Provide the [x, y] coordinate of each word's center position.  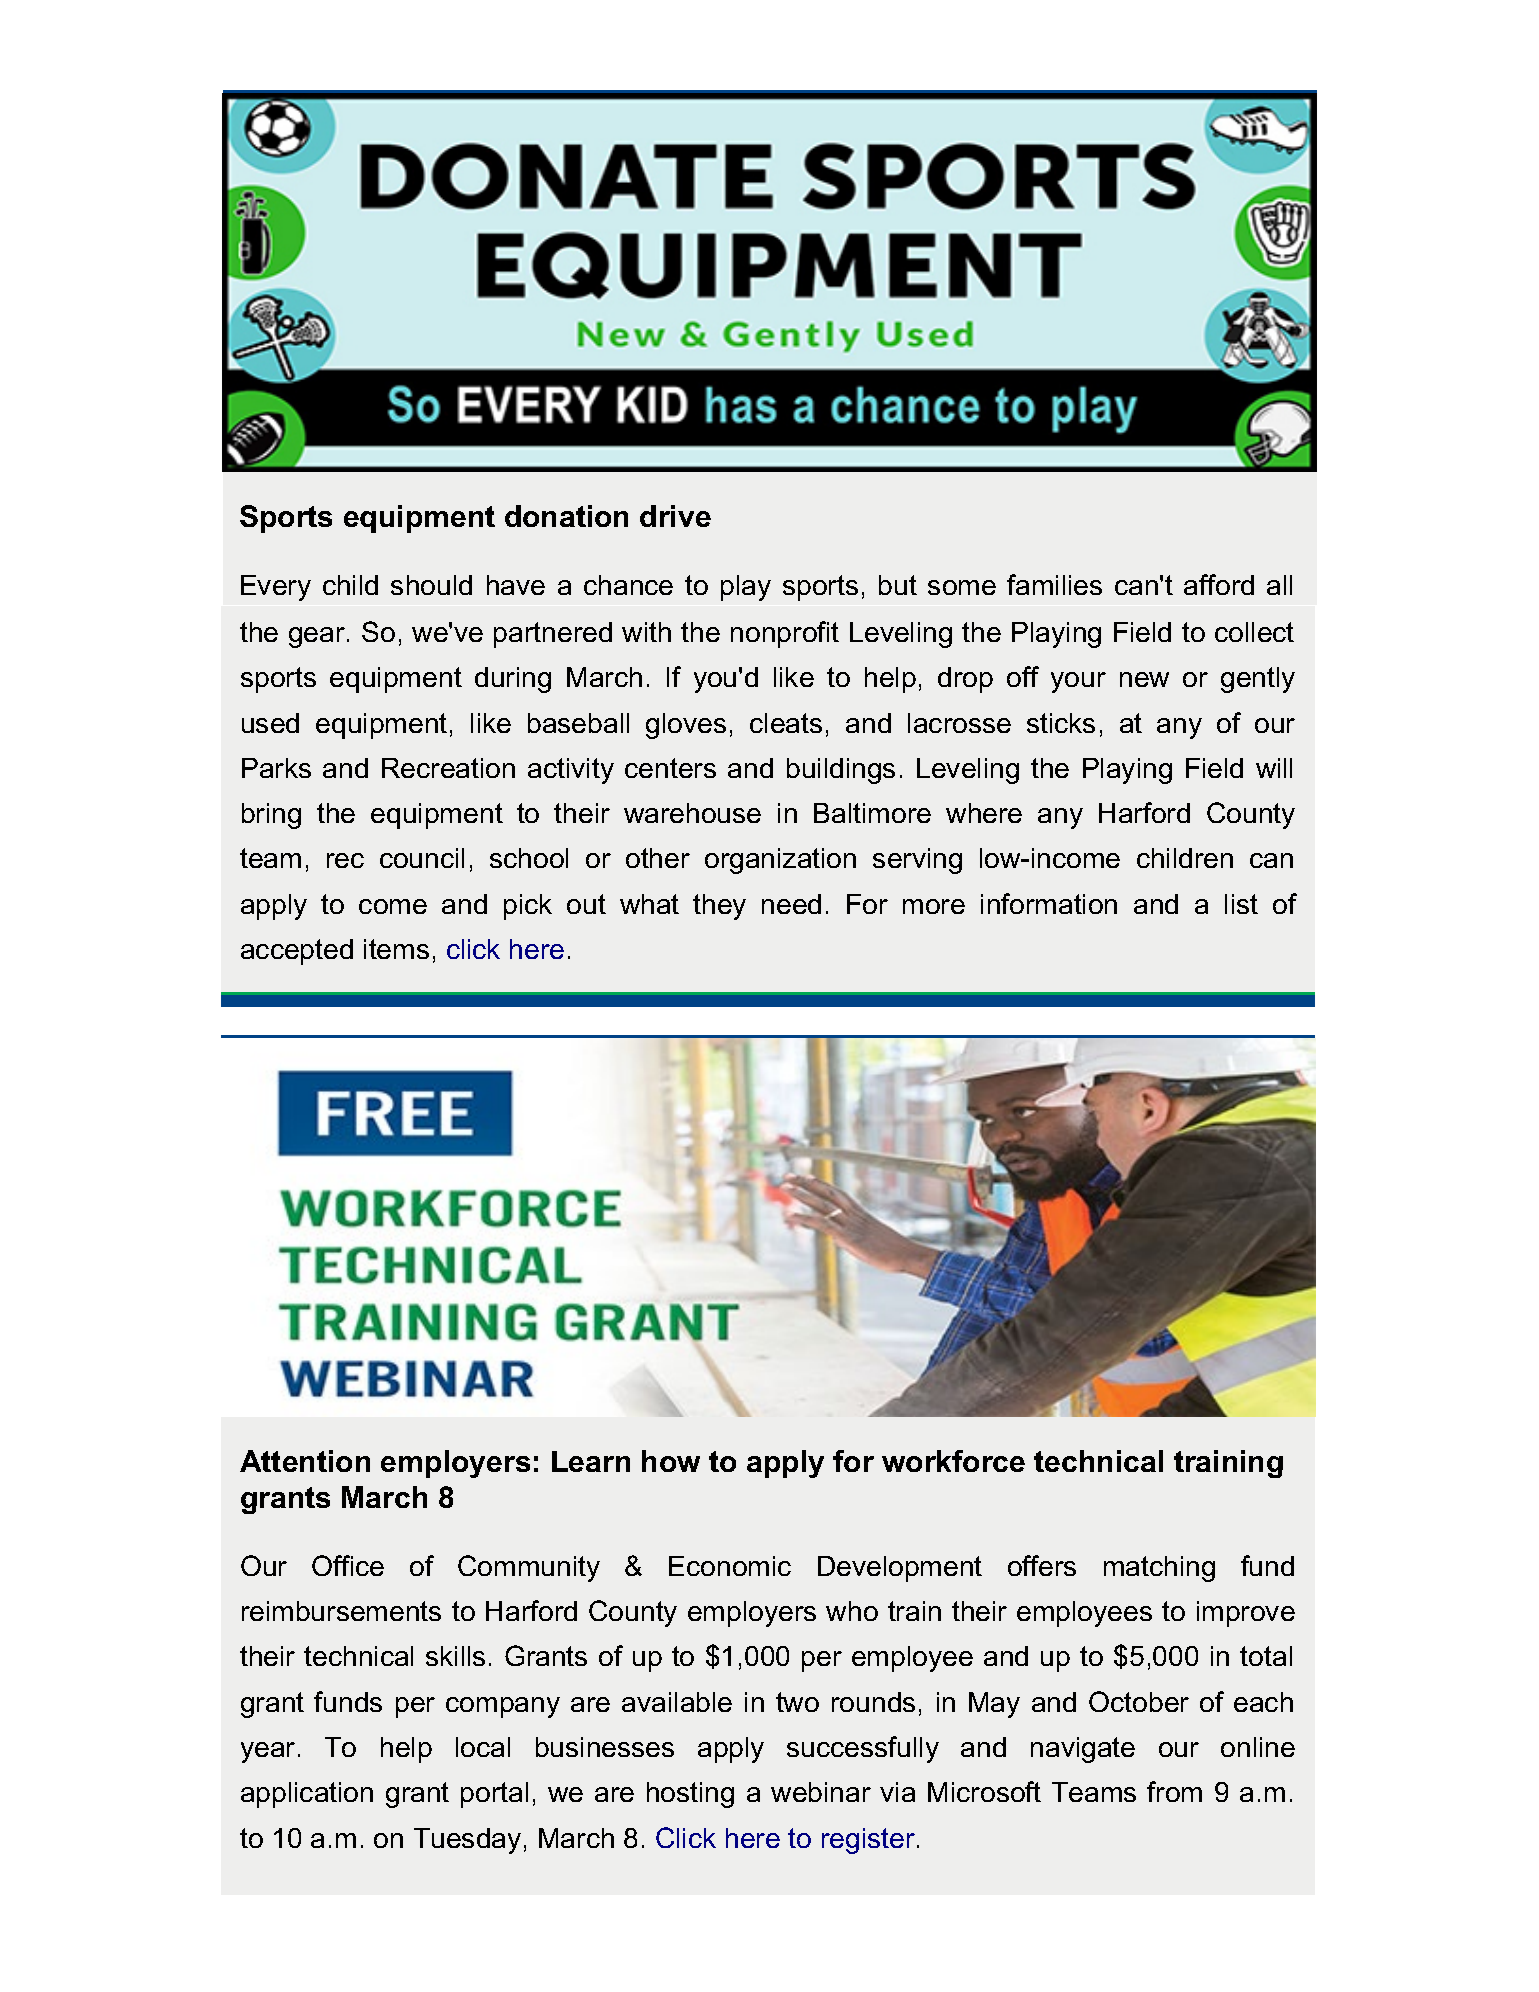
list [1241, 904]
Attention [305, 1461]
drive [675, 516]
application [307, 1795]
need [791, 904]
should [431, 585]
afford [1219, 584]
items [396, 949]
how [671, 1461]
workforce [953, 1461]
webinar [821, 1792]
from [1174, 1791]
